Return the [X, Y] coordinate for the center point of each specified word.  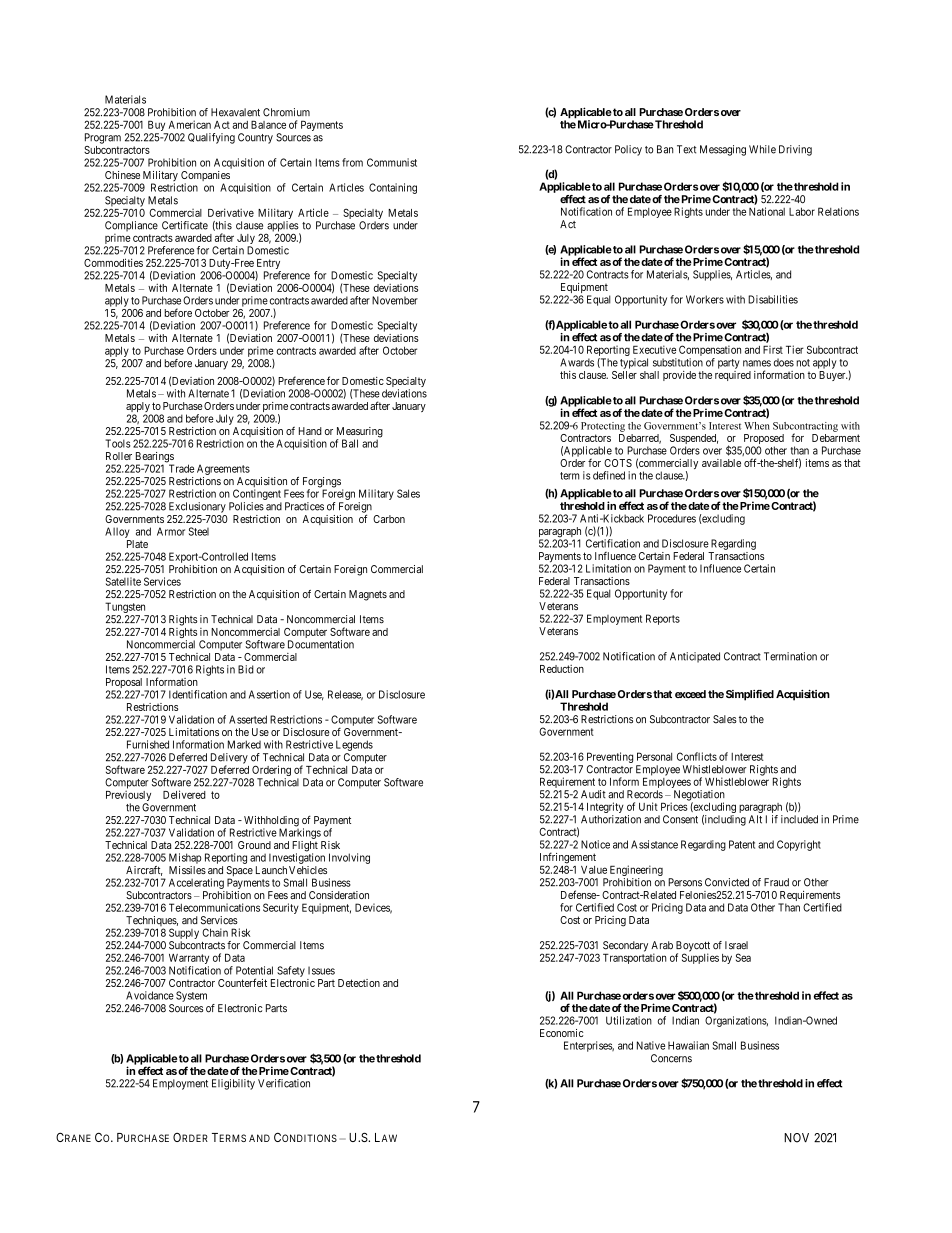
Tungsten [125, 607]
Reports [663, 619]
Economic [561, 1033]
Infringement [568, 859]
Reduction [562, 669]
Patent [742, 844]
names [757, 363]
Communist [392, 162]
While [762, 149]
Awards [577, 362]
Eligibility [233, 1084]
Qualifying [211, 138]
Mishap [185, 858]
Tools [118, 443]
